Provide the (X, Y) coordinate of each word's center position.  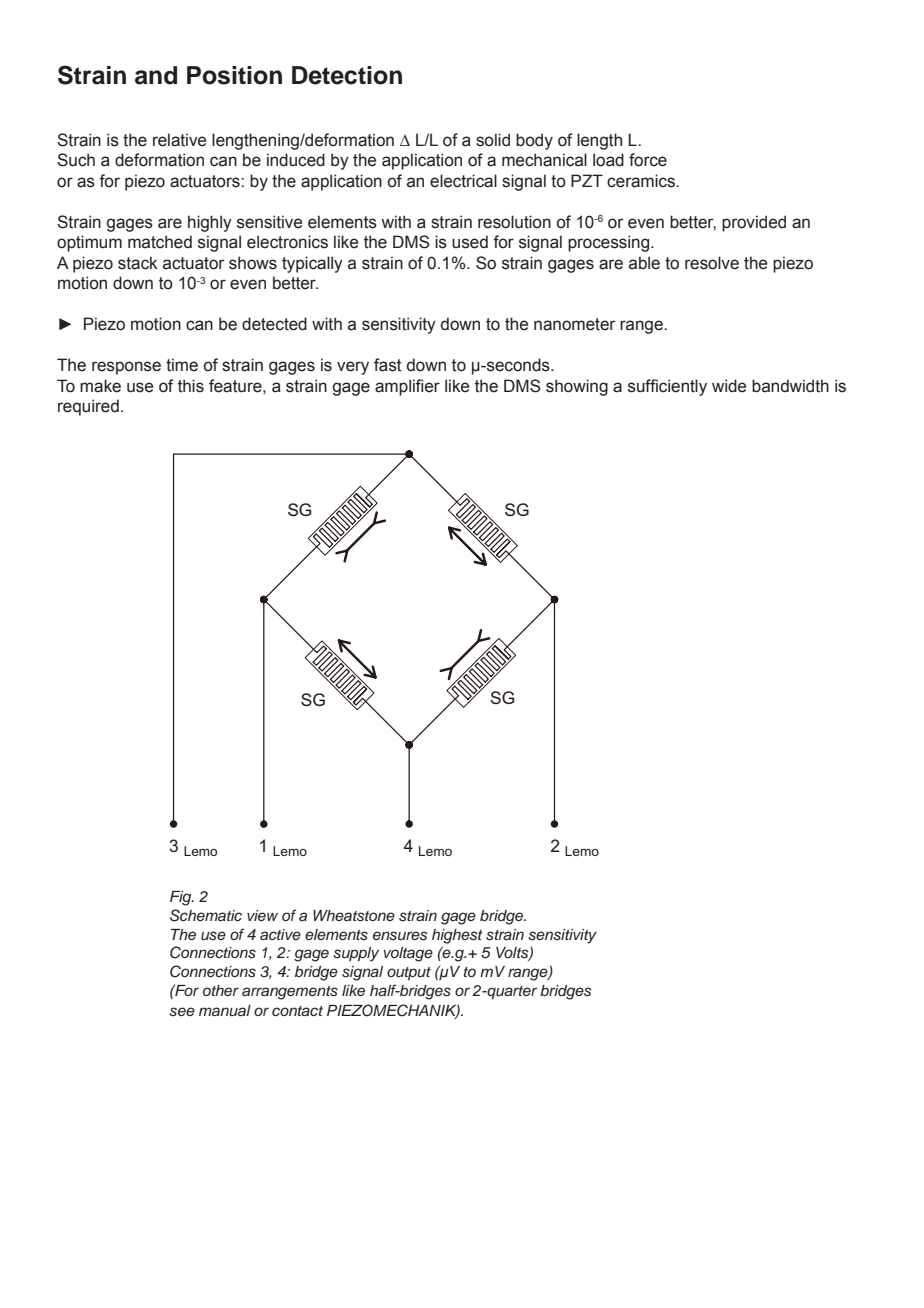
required (88, 407)
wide (729, 386)
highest (457, 936)
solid (493, 140)
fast (388, 365)
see (182, 1012)
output (409, 974)
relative (179, 140)
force (648, 160)
